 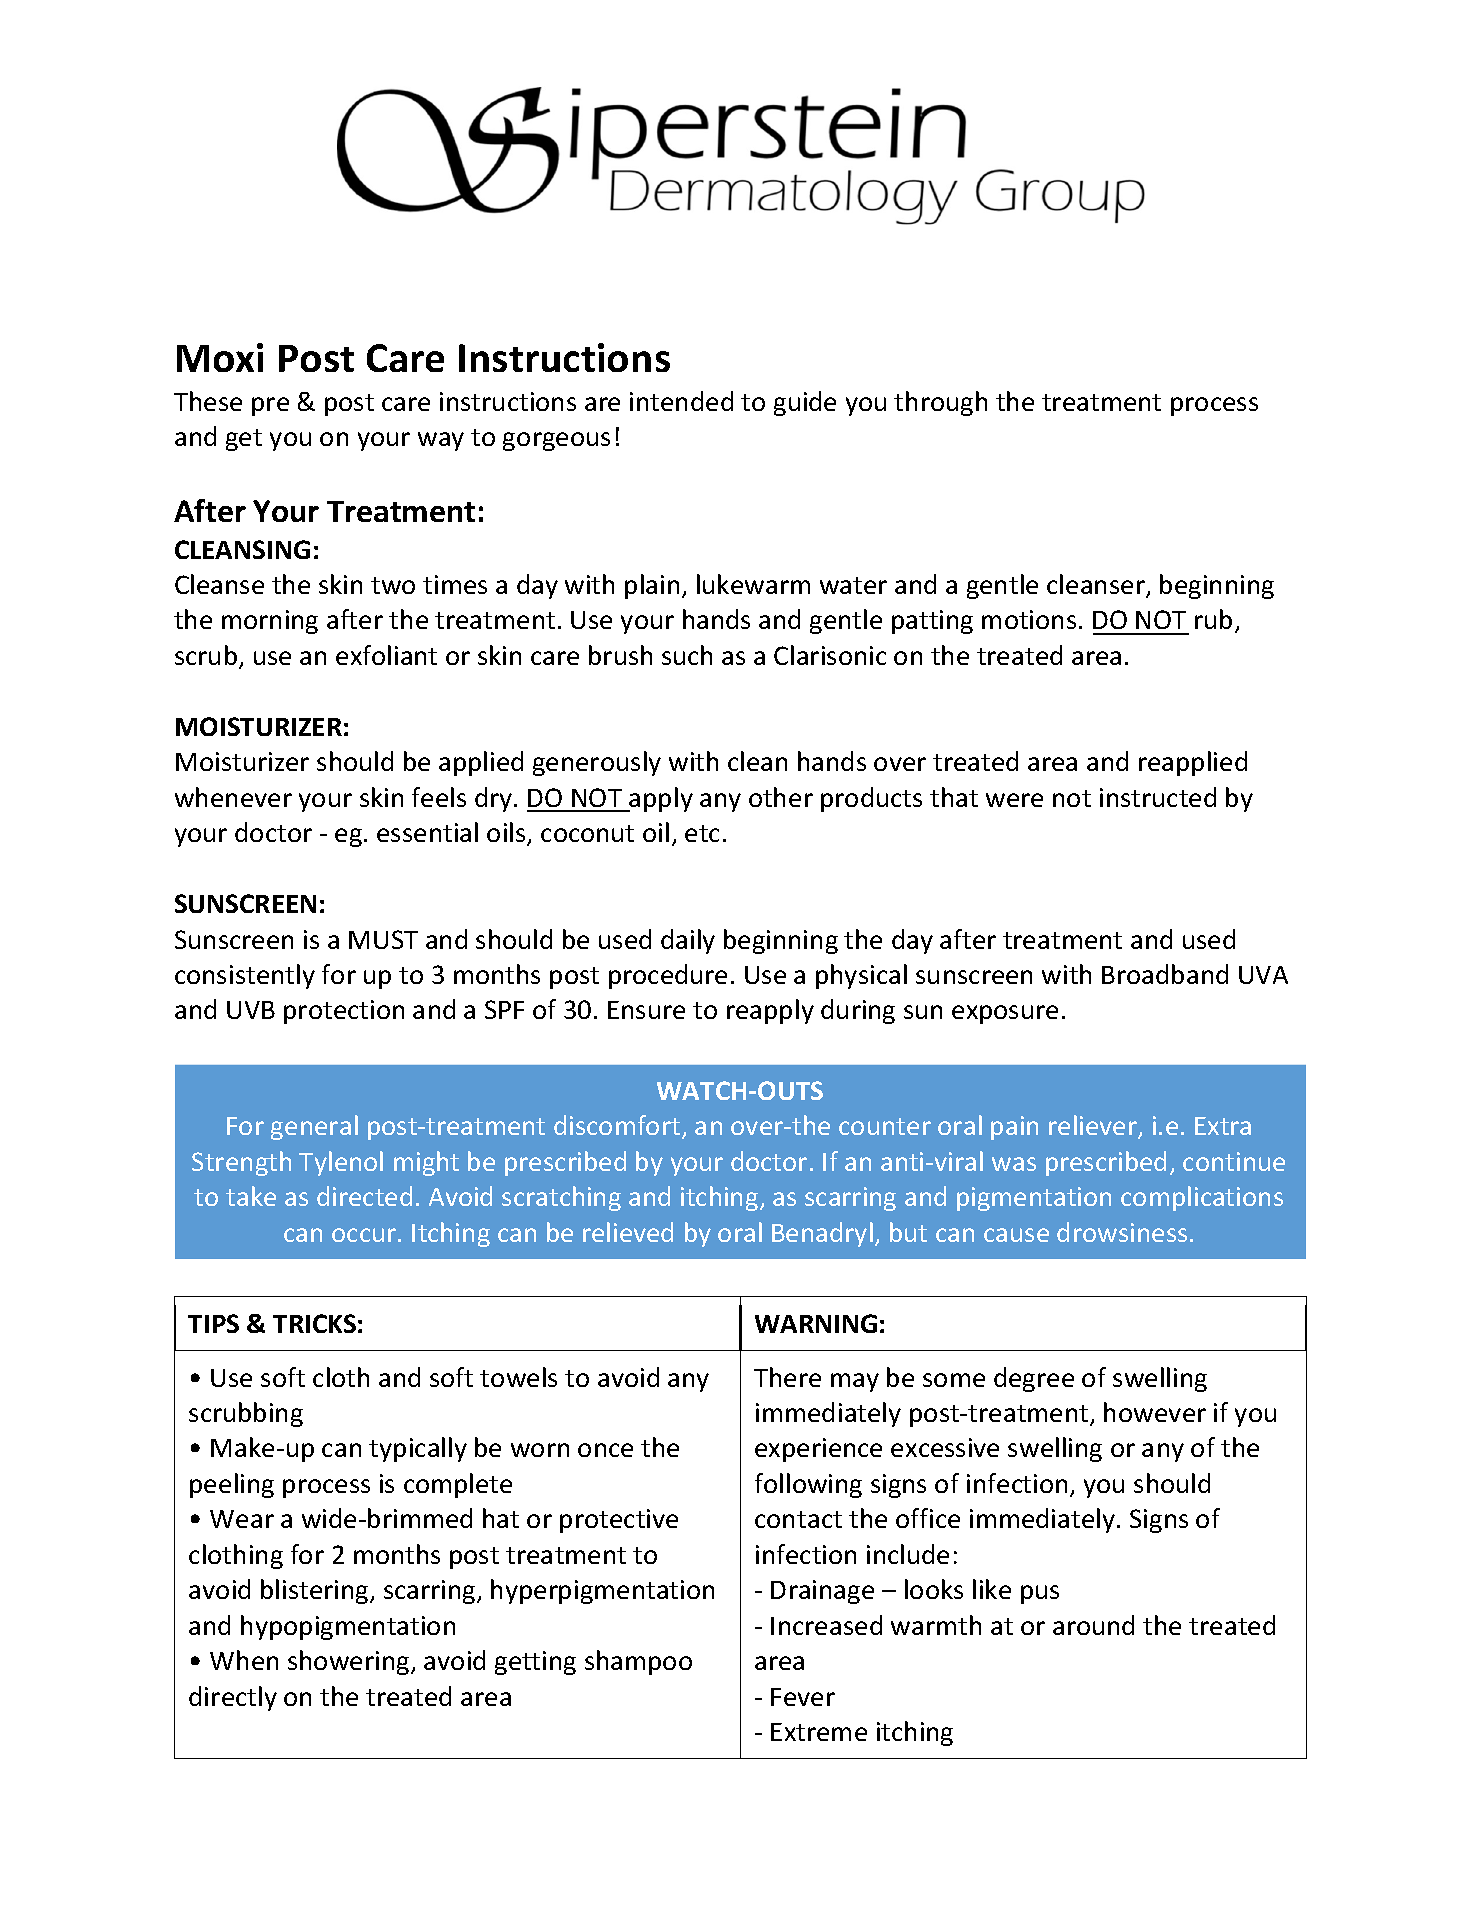 What do you see at coordinates (441, 441) in the document?
I see `way` at bounding box center [441, 441].
